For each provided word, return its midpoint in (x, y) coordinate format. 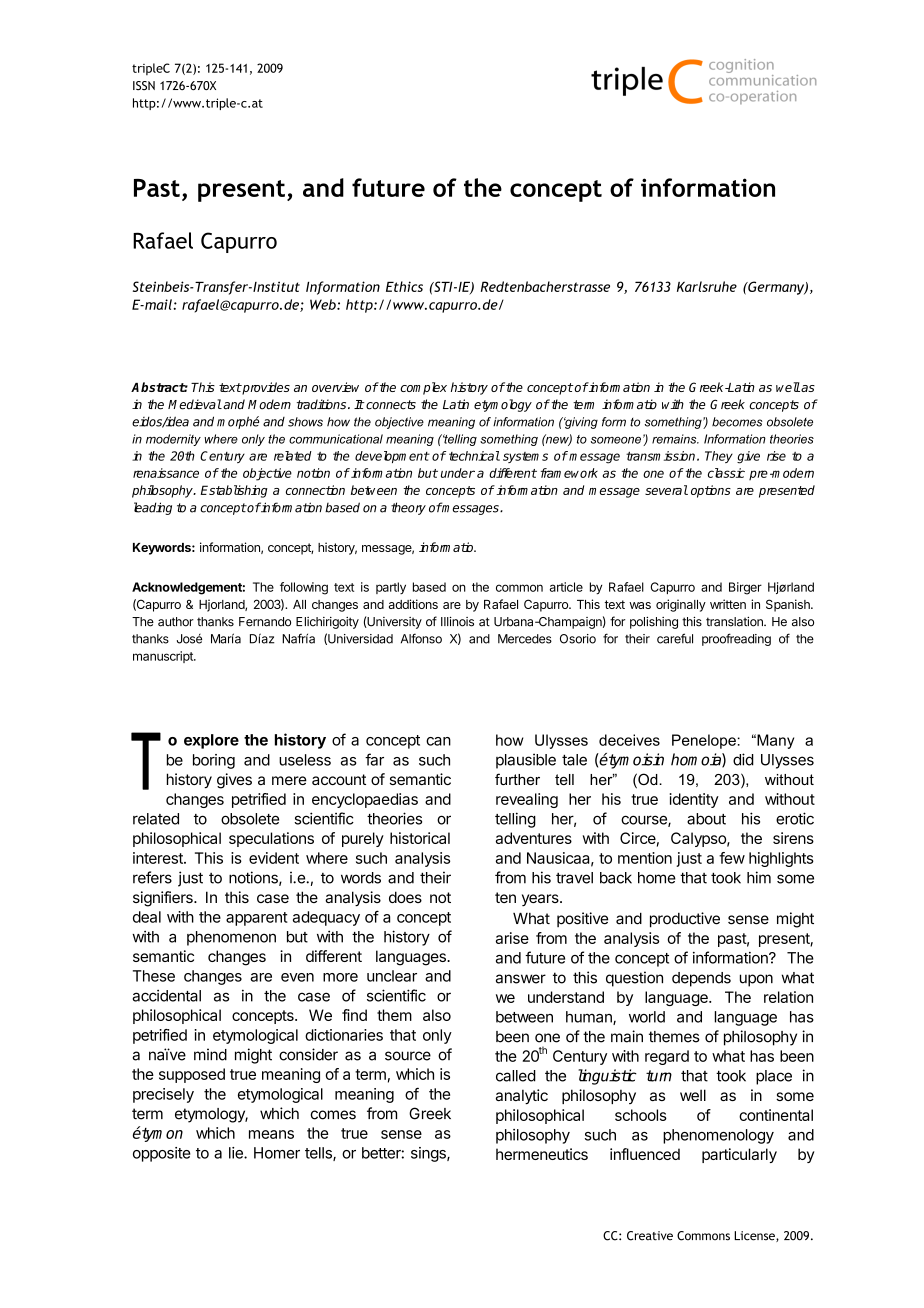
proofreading (736, 639)
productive (685, 920)
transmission (662, 456)
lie (237, 1153)
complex (423, 388)
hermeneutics (542, 1154)
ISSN (144, 85)
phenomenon (231, 938)
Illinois (457, 621)
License (755, 1236)
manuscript (164, 657)
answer (521, 979)
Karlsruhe (707, 286)
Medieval (195, 404)
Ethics (404, 286)
